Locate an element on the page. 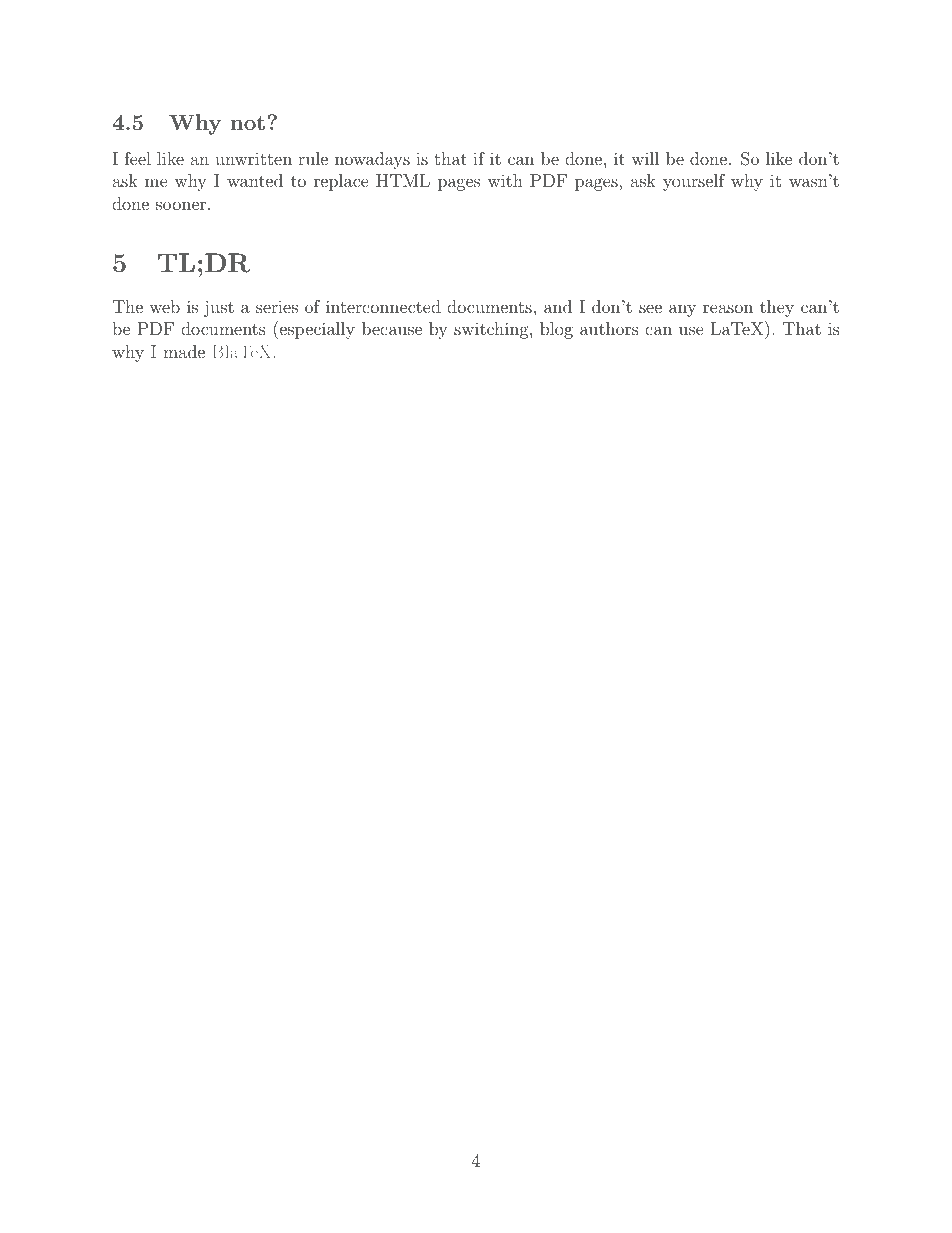 The image size is (952, 1233). just is located at coordinates (219, 308).
